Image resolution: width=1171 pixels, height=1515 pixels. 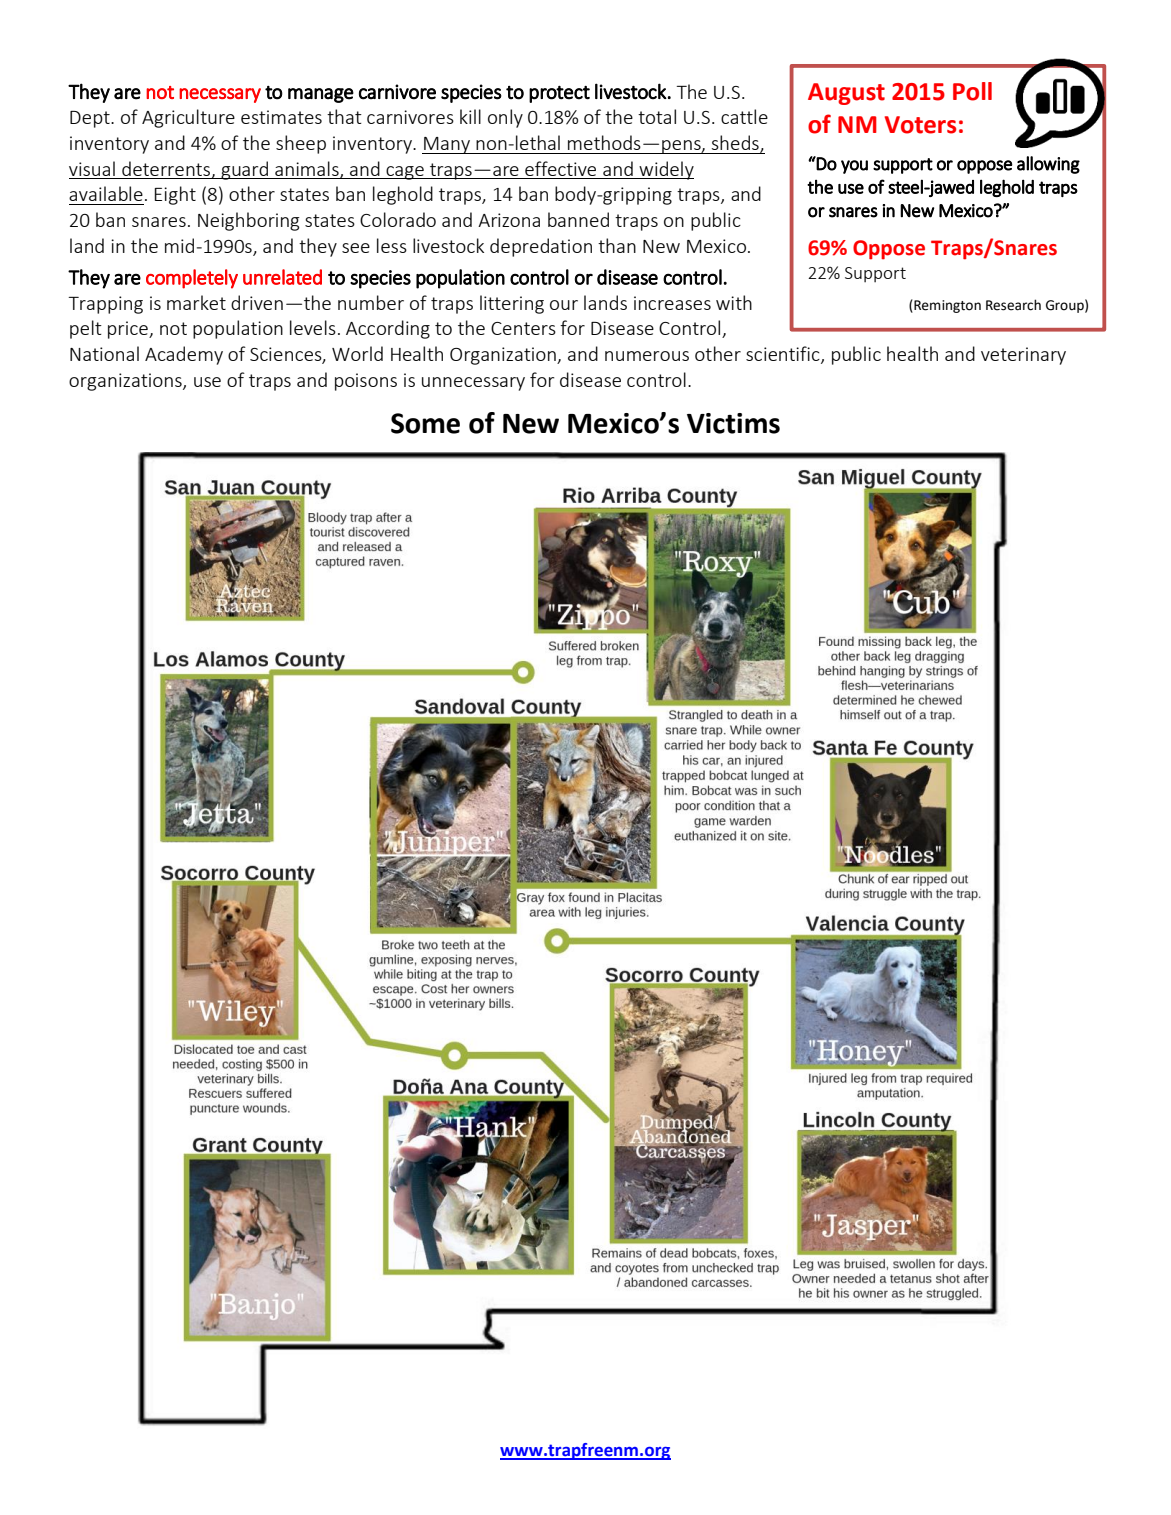 I want to click on completely, so click(x=192, y=279).
